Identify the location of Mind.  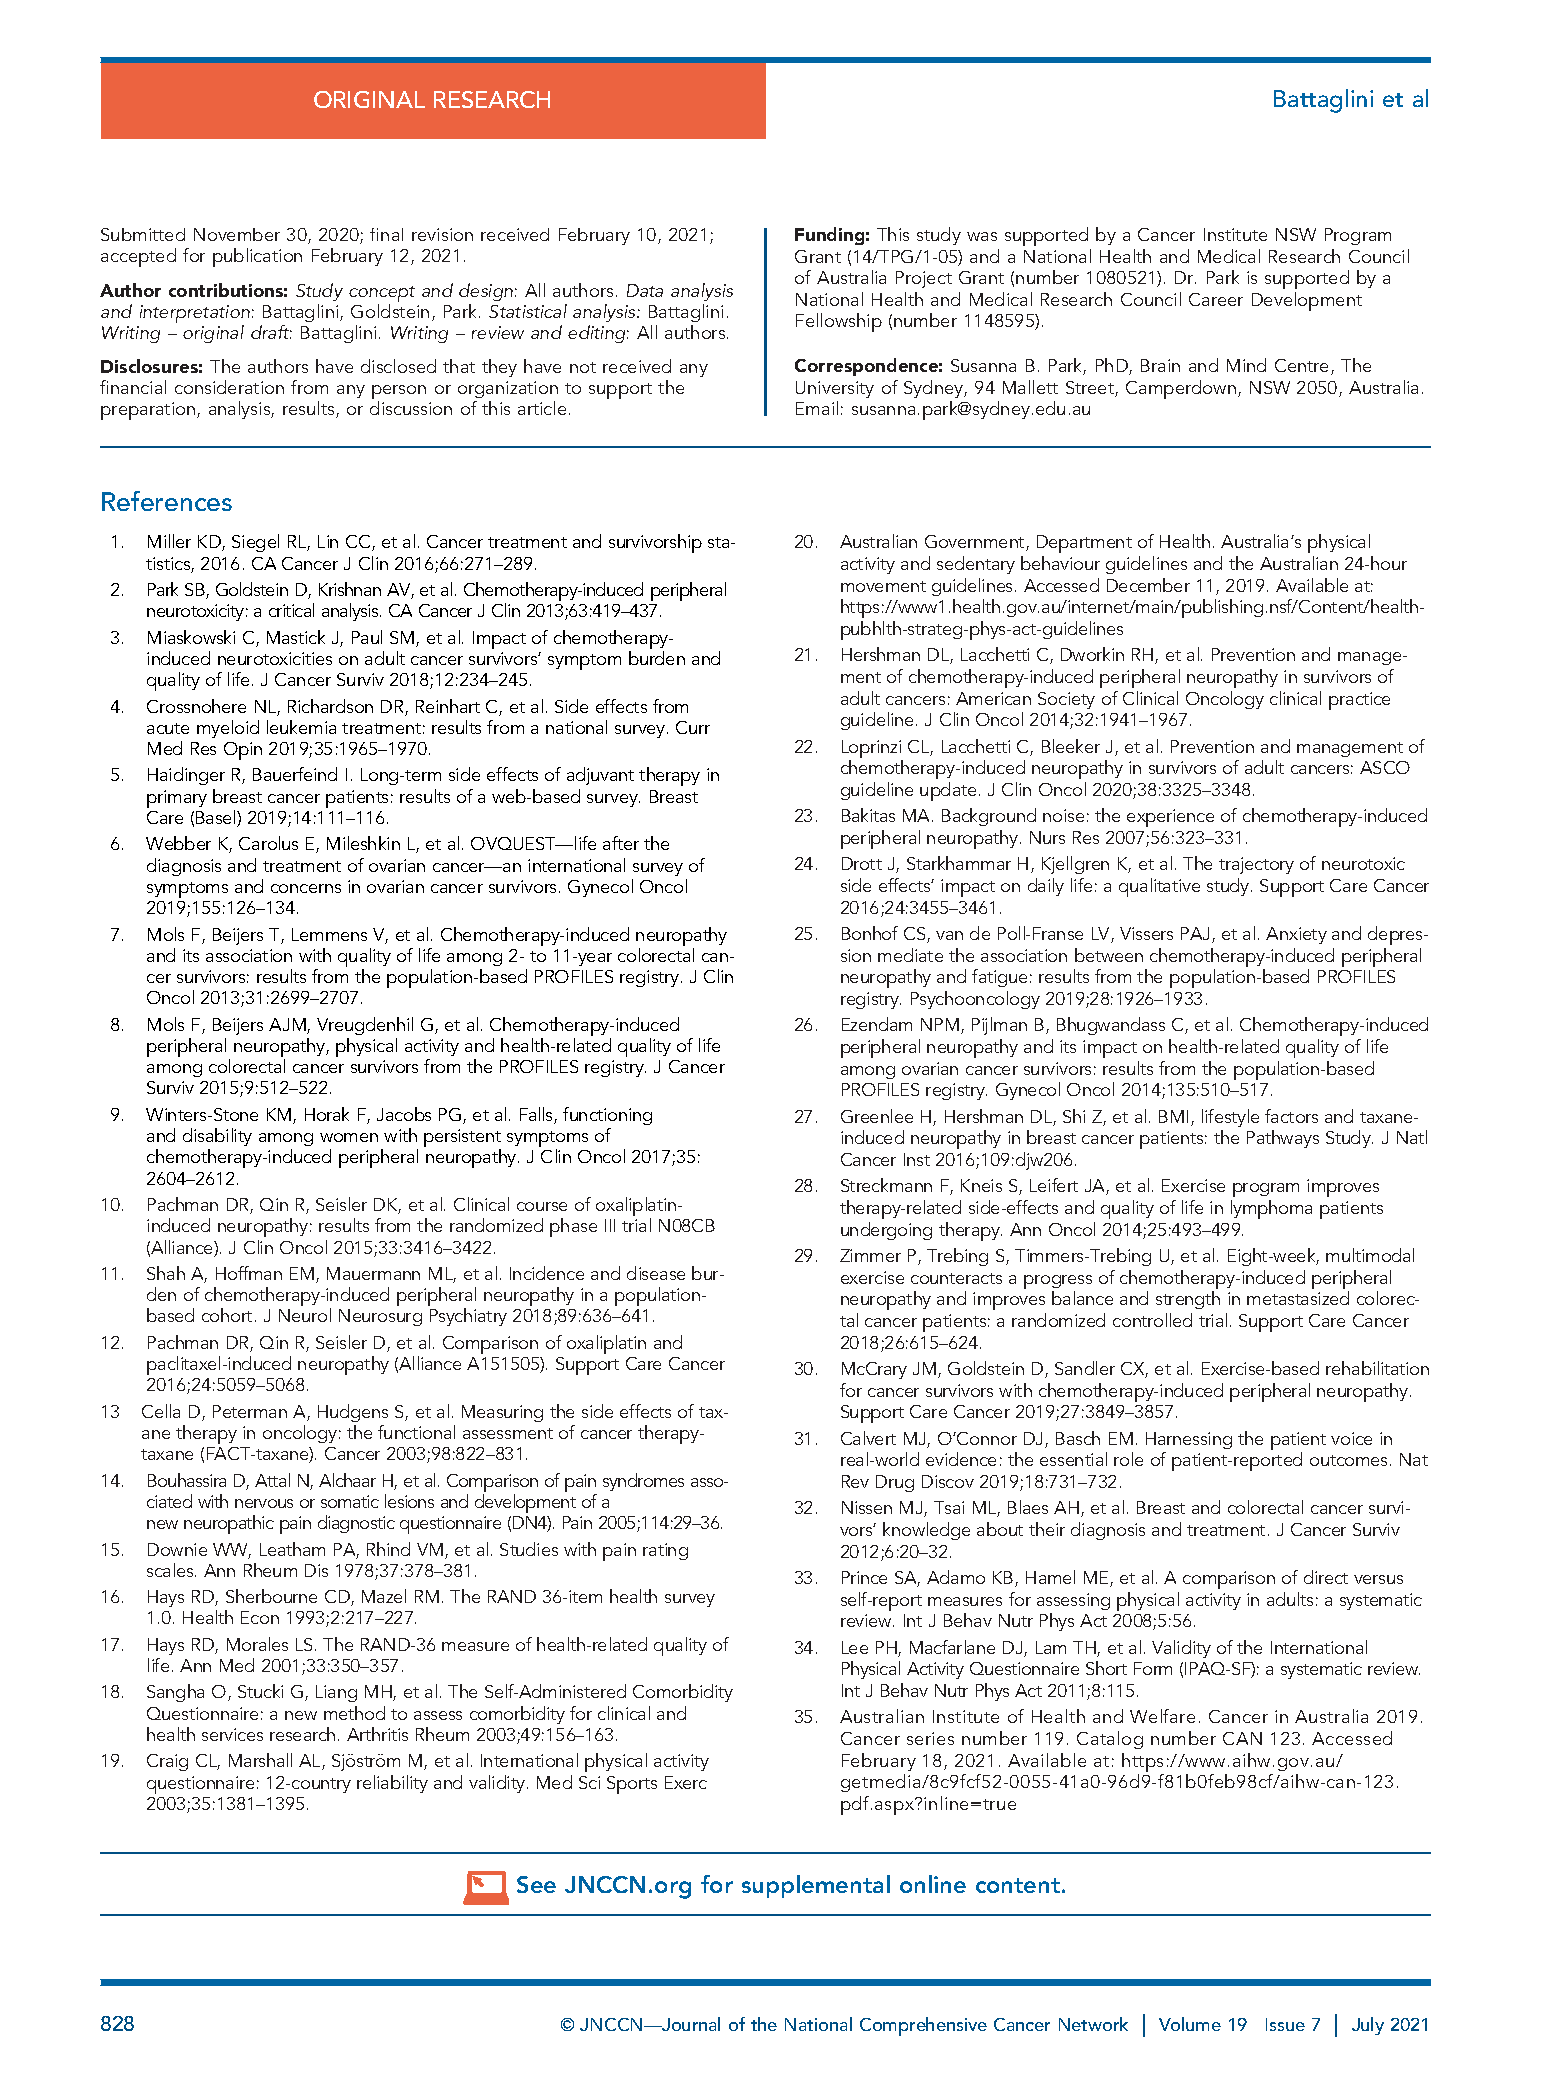
(1246, 365).
